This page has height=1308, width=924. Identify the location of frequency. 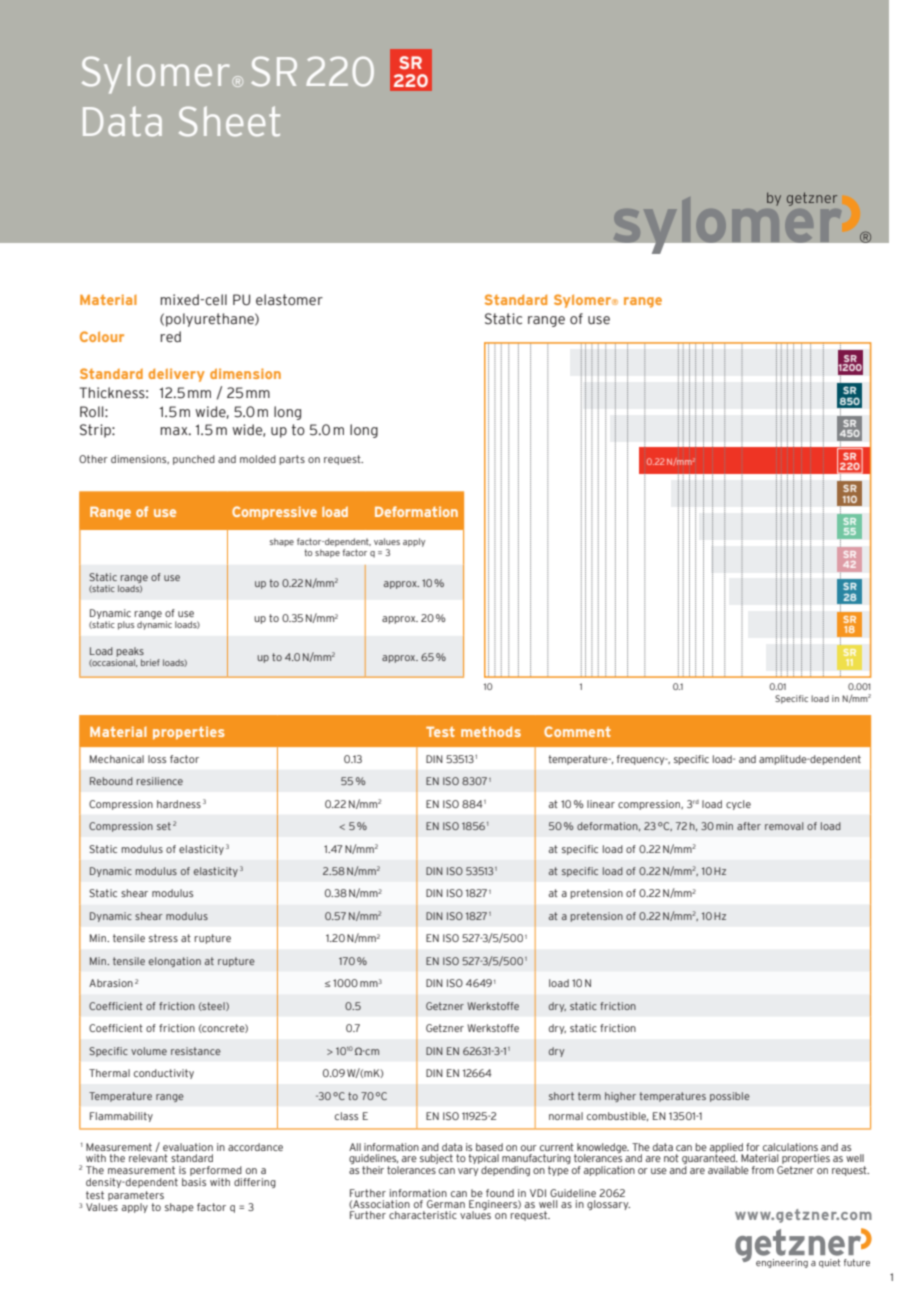
(642, 760).
